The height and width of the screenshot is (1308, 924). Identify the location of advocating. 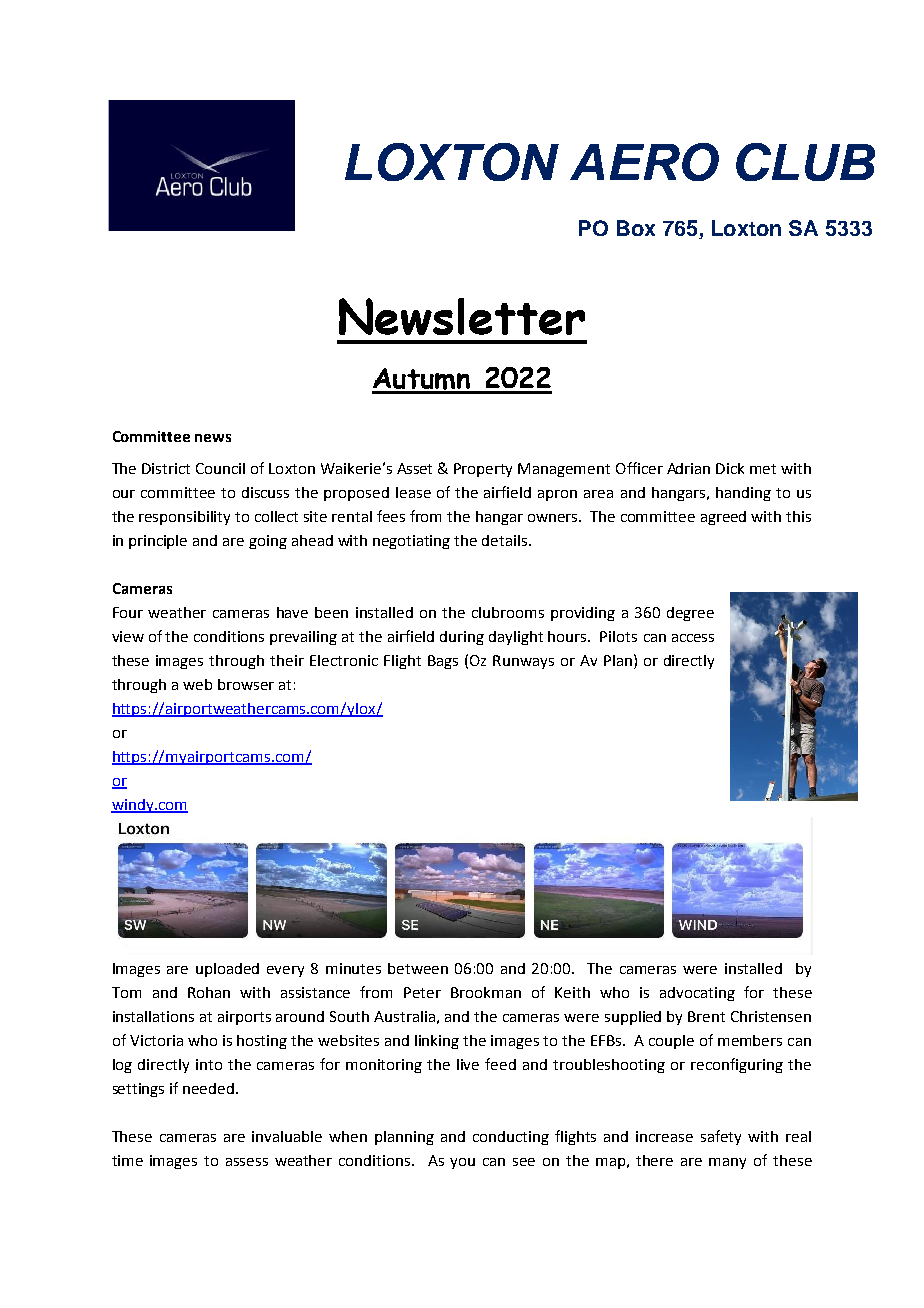
(697, 994).
